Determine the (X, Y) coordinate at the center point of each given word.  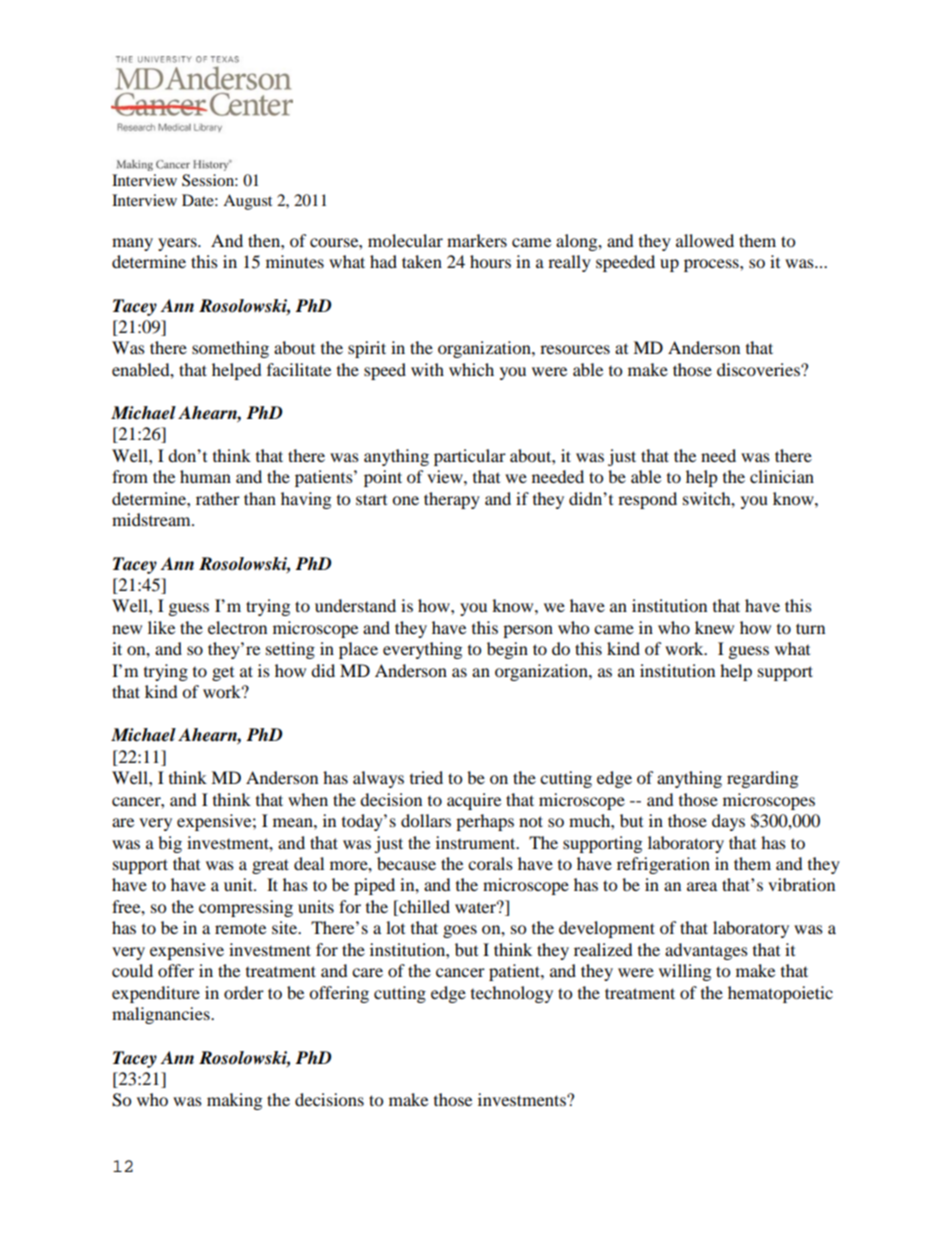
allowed (705, 240)
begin (507, 650)
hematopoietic (780, 994)
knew (714, 627)
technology (512, 994)
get (223, 674)
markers (477, 240)
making (234, 1101)
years (178, 244)
